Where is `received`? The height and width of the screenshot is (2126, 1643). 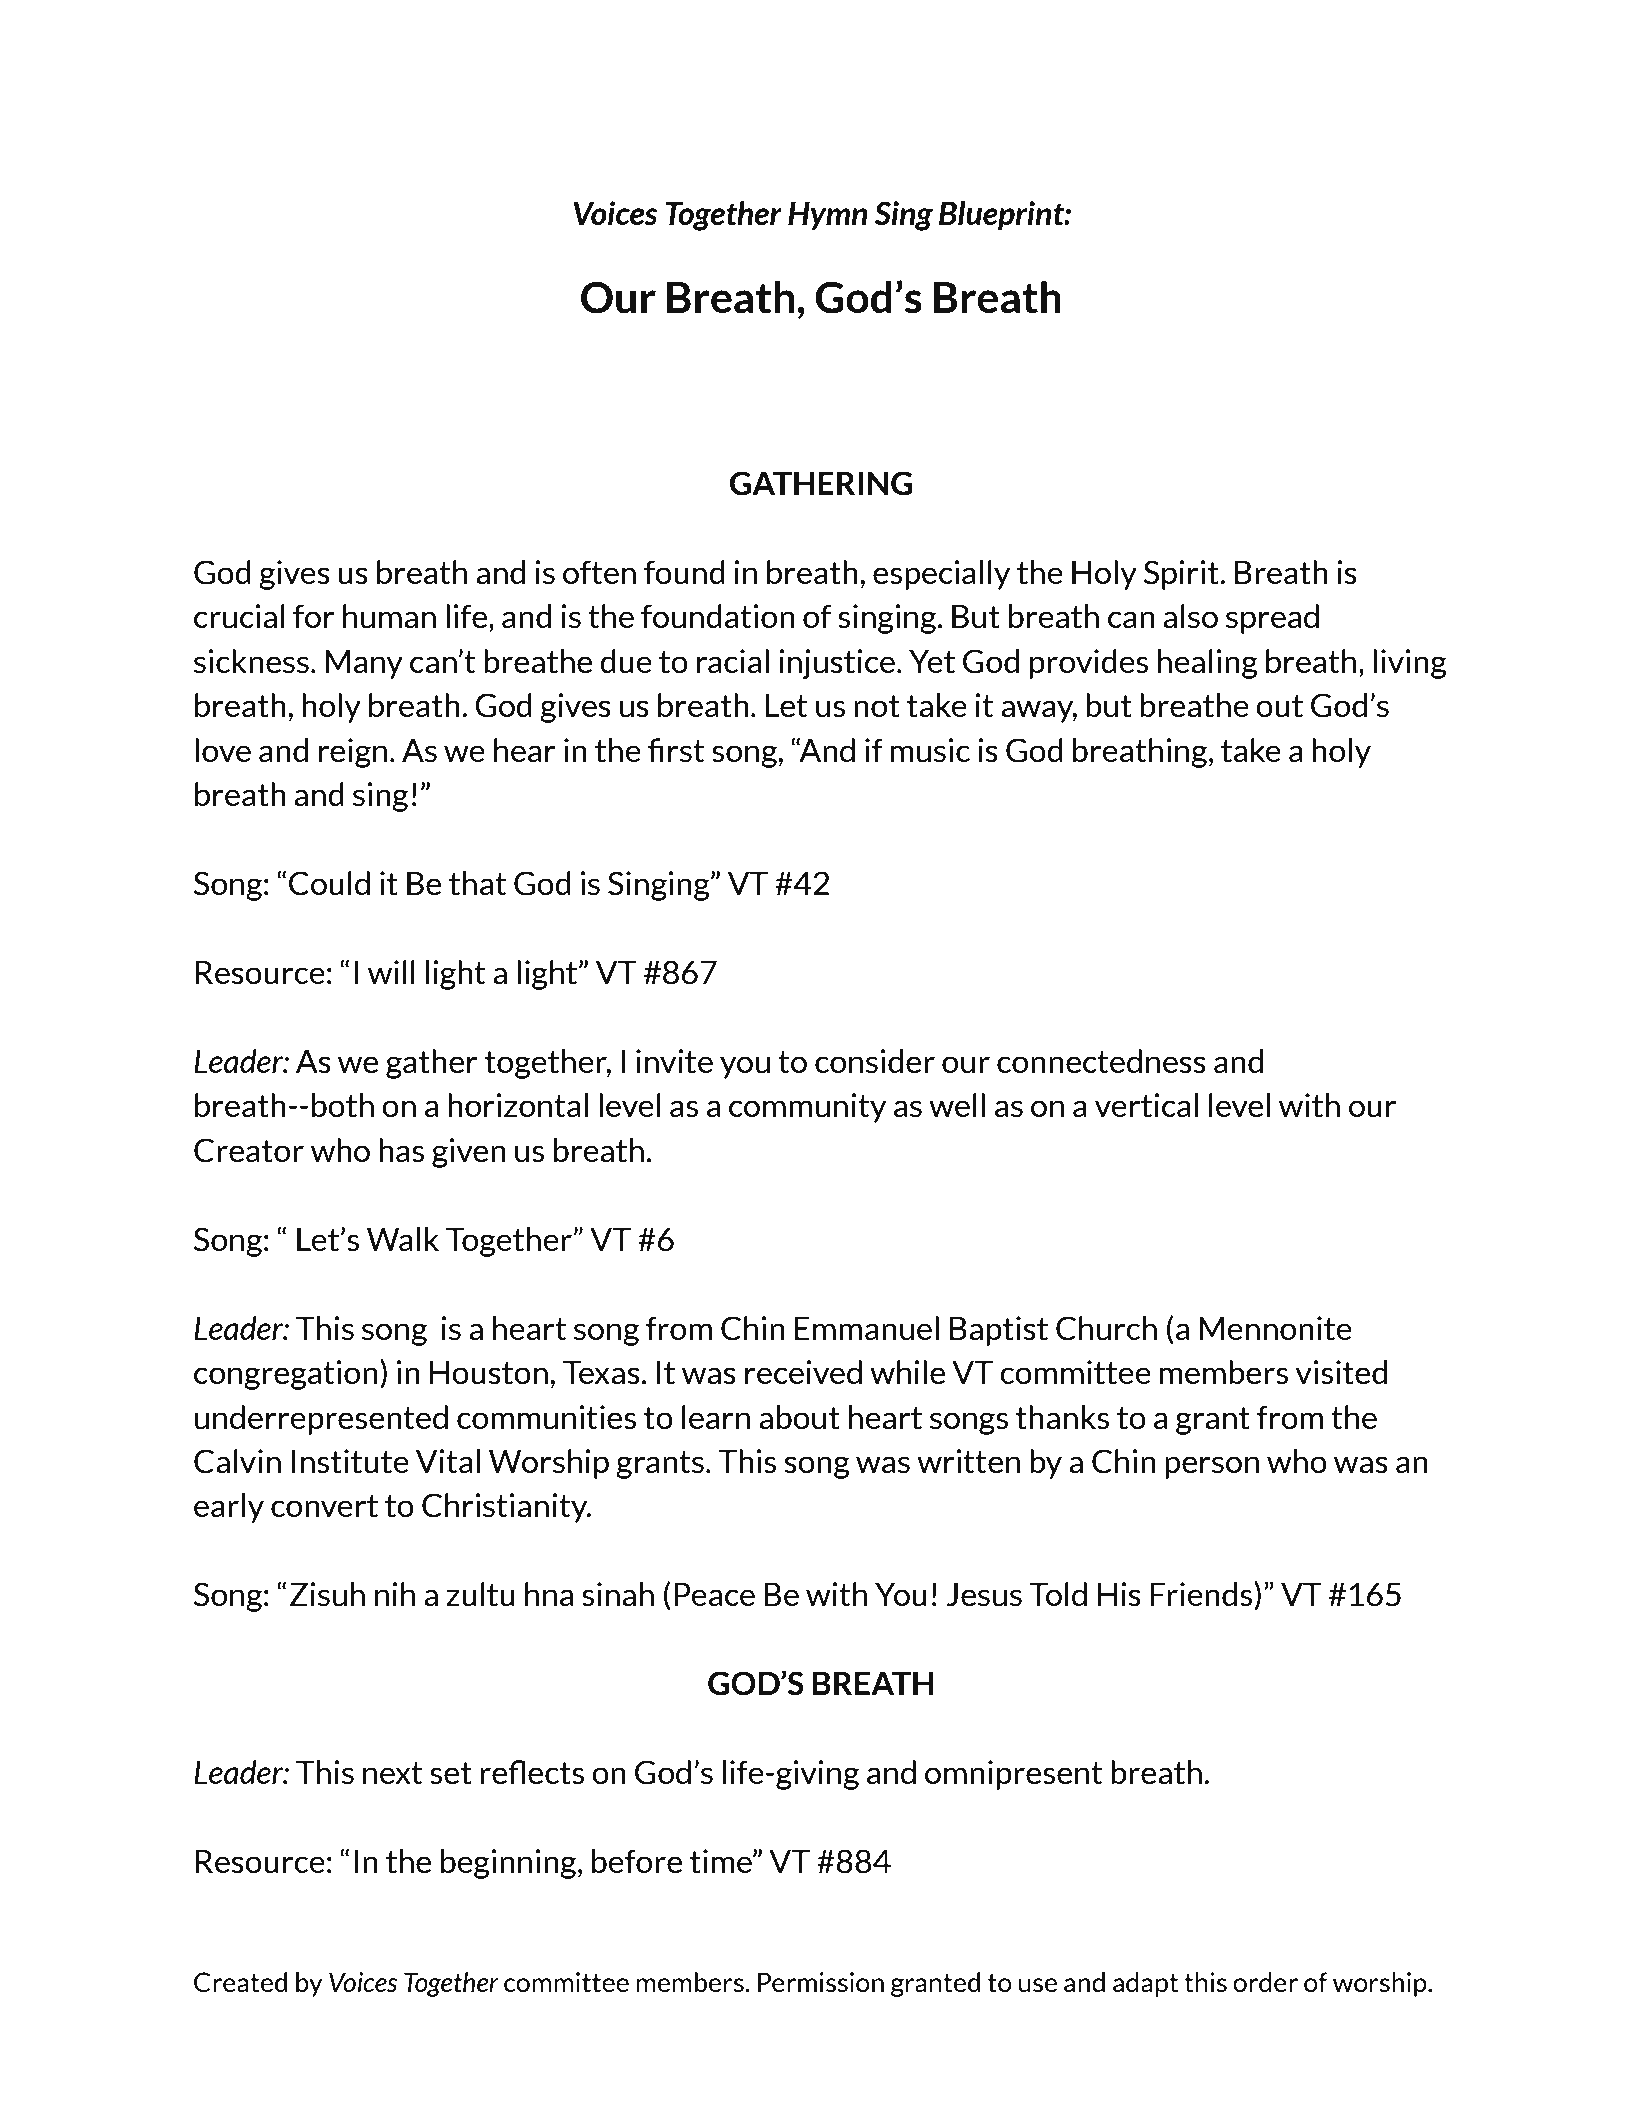
received is located at coordinates (803, 1372).
